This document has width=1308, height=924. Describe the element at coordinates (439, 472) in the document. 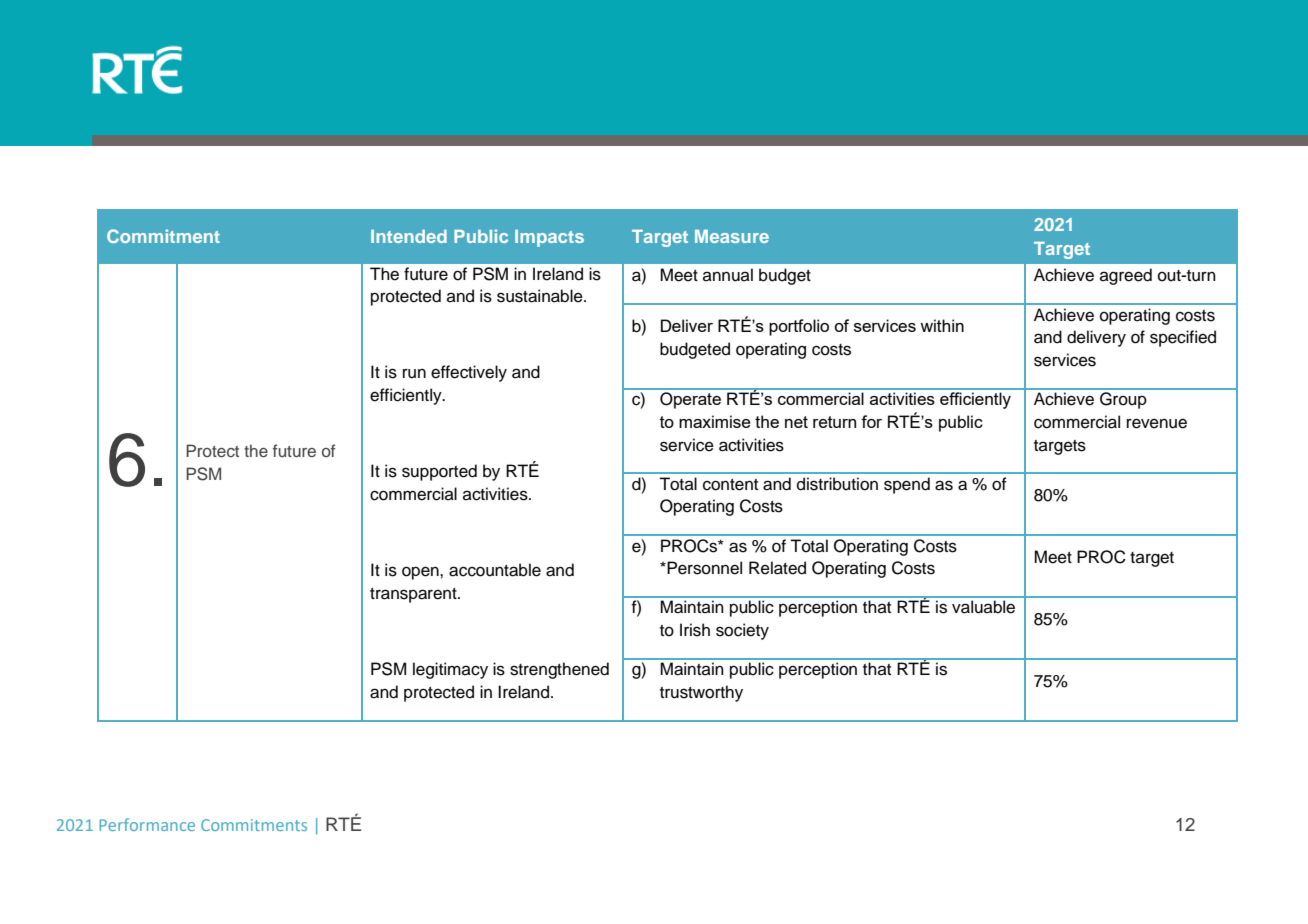

I see `supported` at that location.
